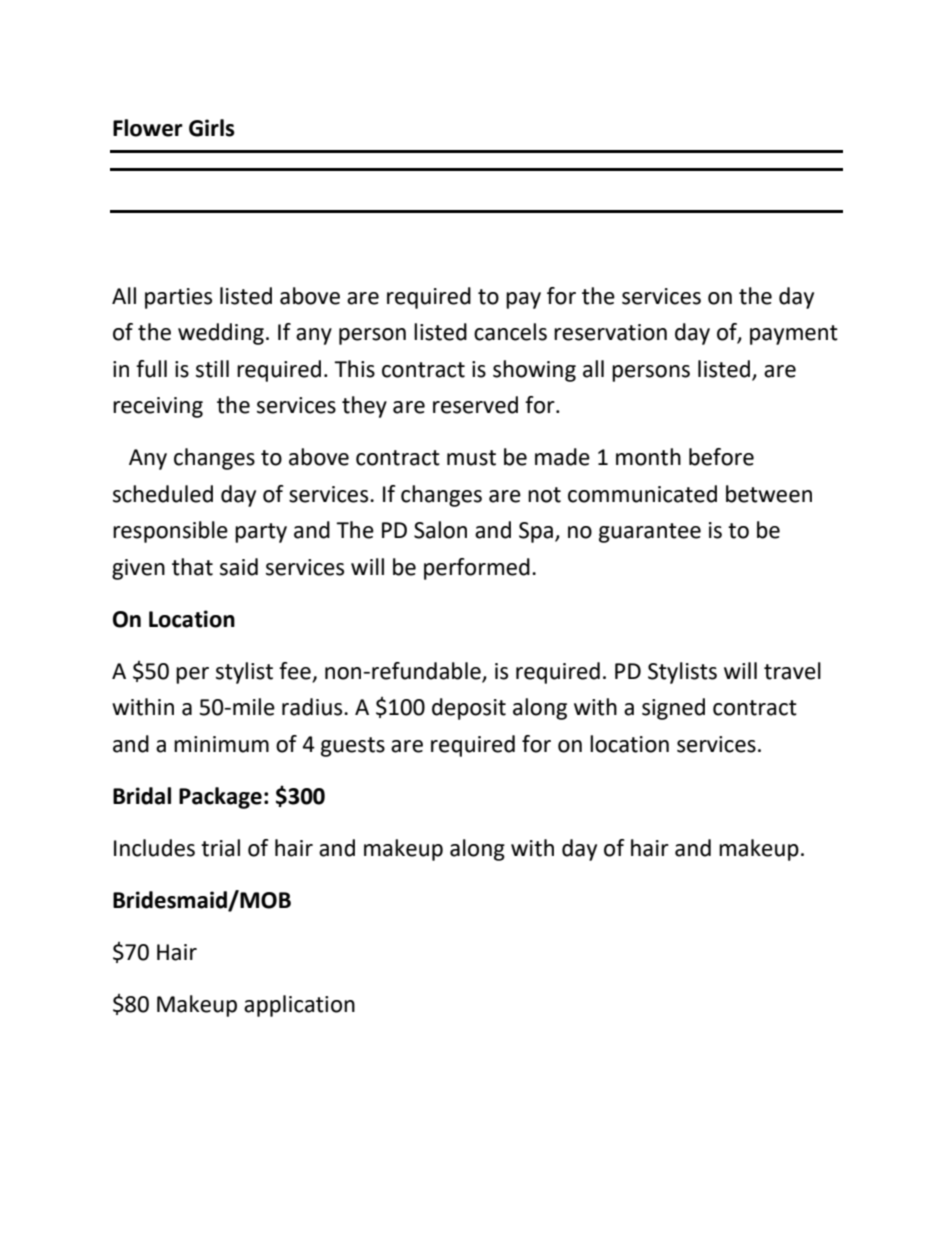  What do you see at coordinates (299, 1006) in the screenshot?
I see `application` at bounding box center [299, 1006].
